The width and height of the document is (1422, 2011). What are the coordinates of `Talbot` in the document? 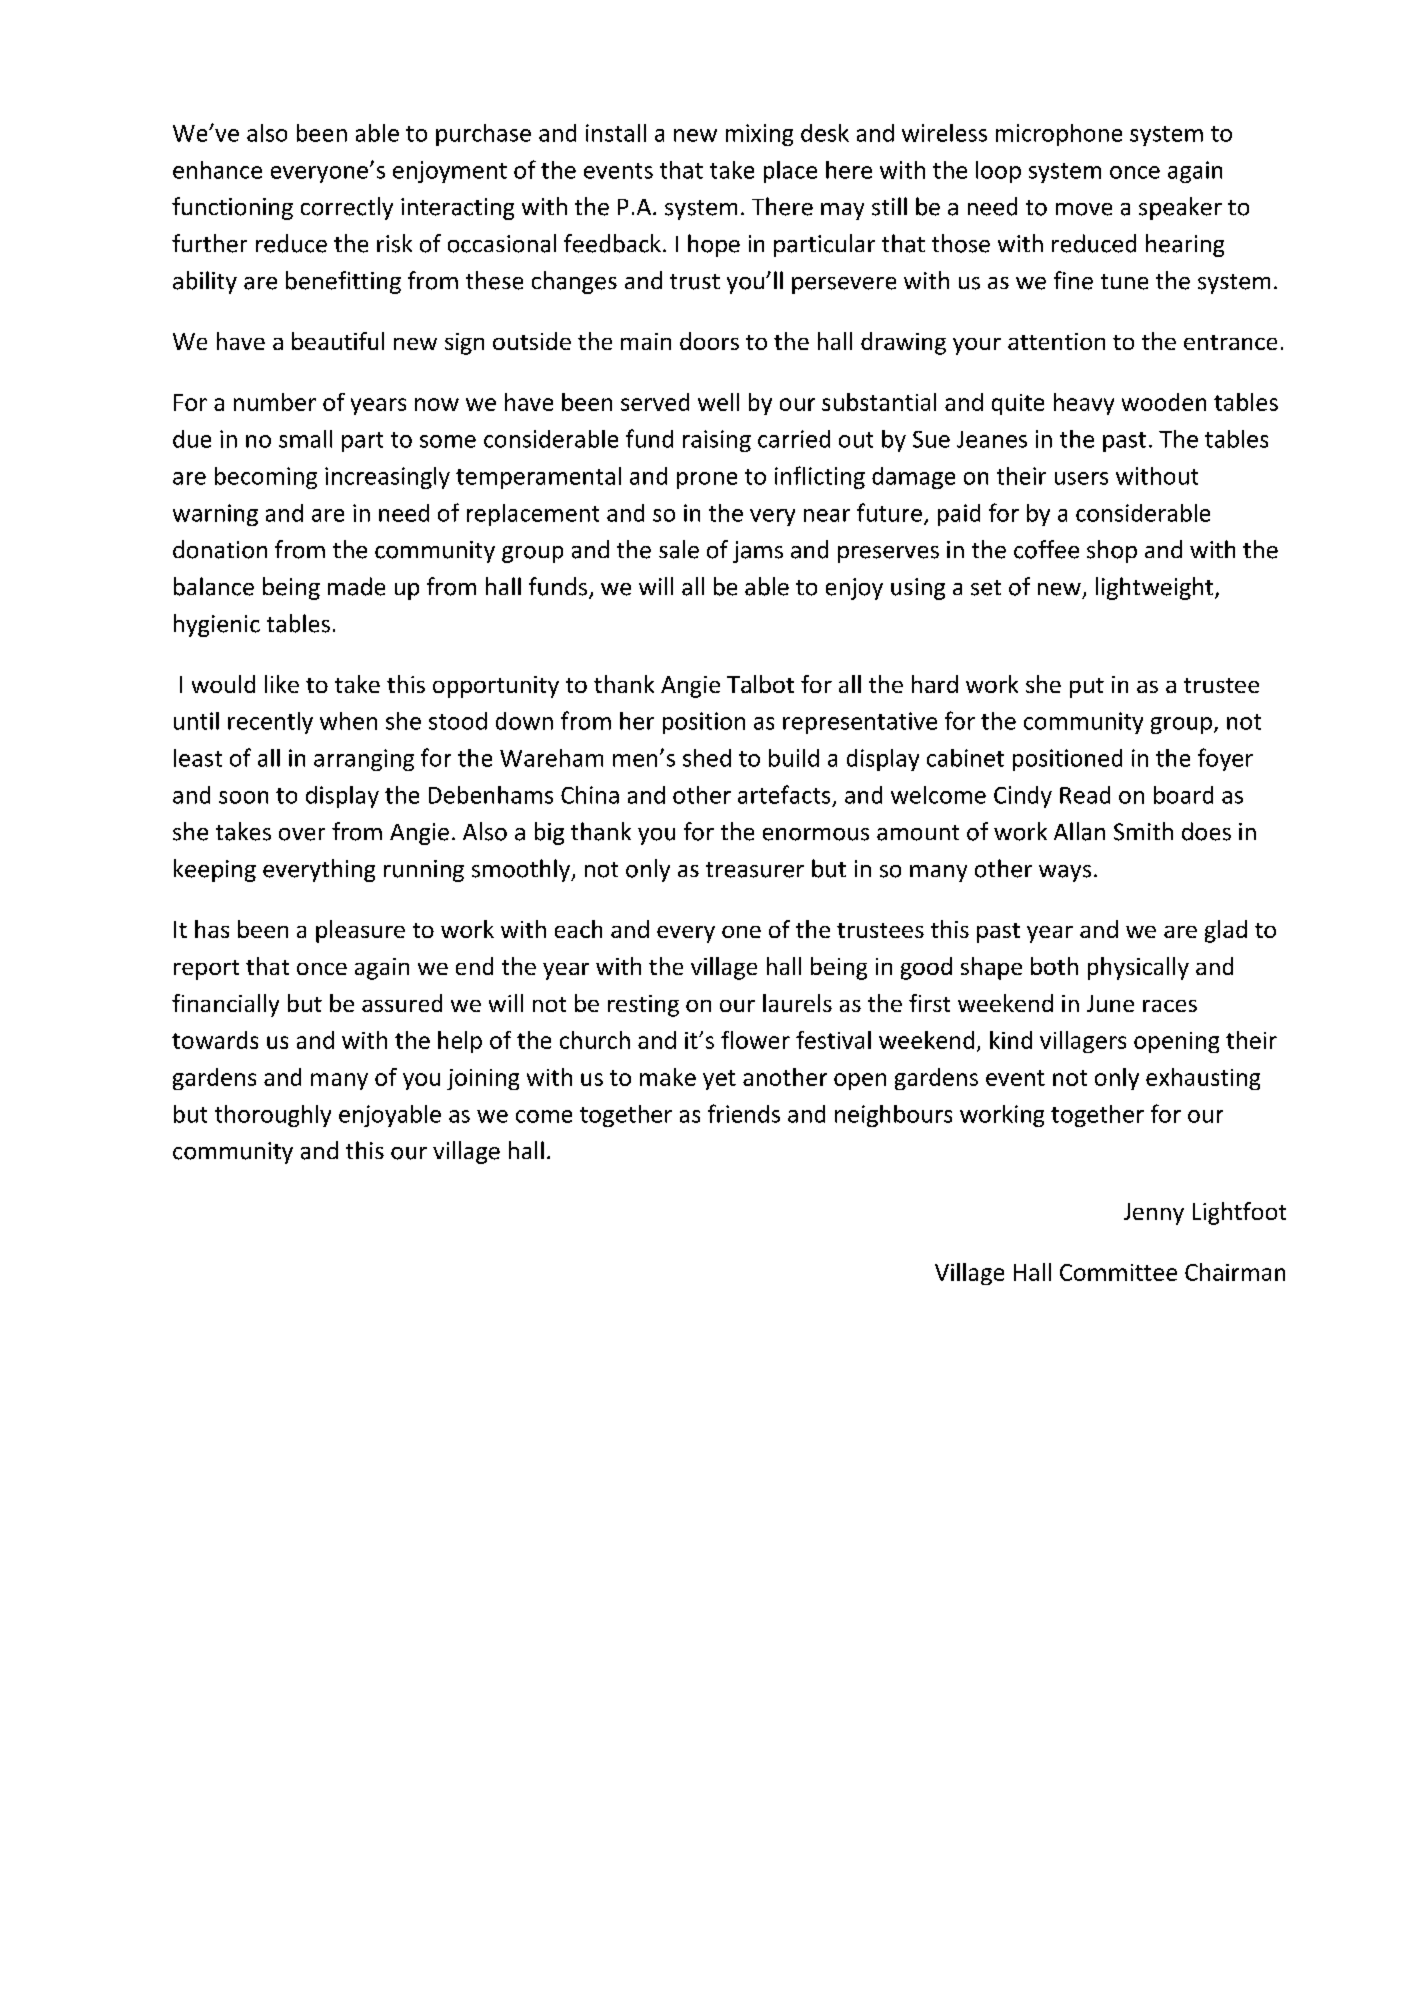 It's located at (760, 684).
